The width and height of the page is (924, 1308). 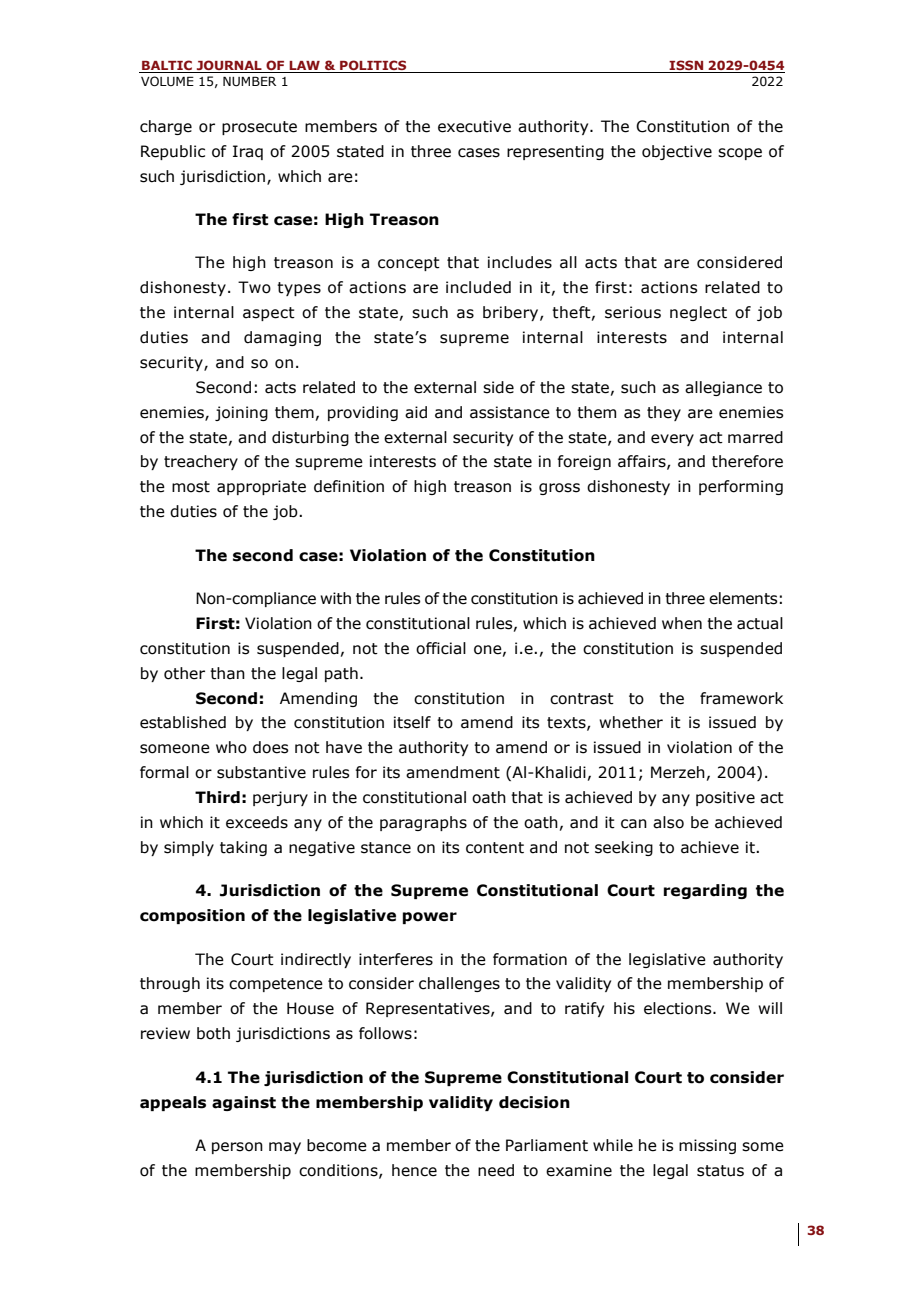 What do you see at coordinates (496, 1170) in the page?
I see `need` at bounding box center [496, 1170].
